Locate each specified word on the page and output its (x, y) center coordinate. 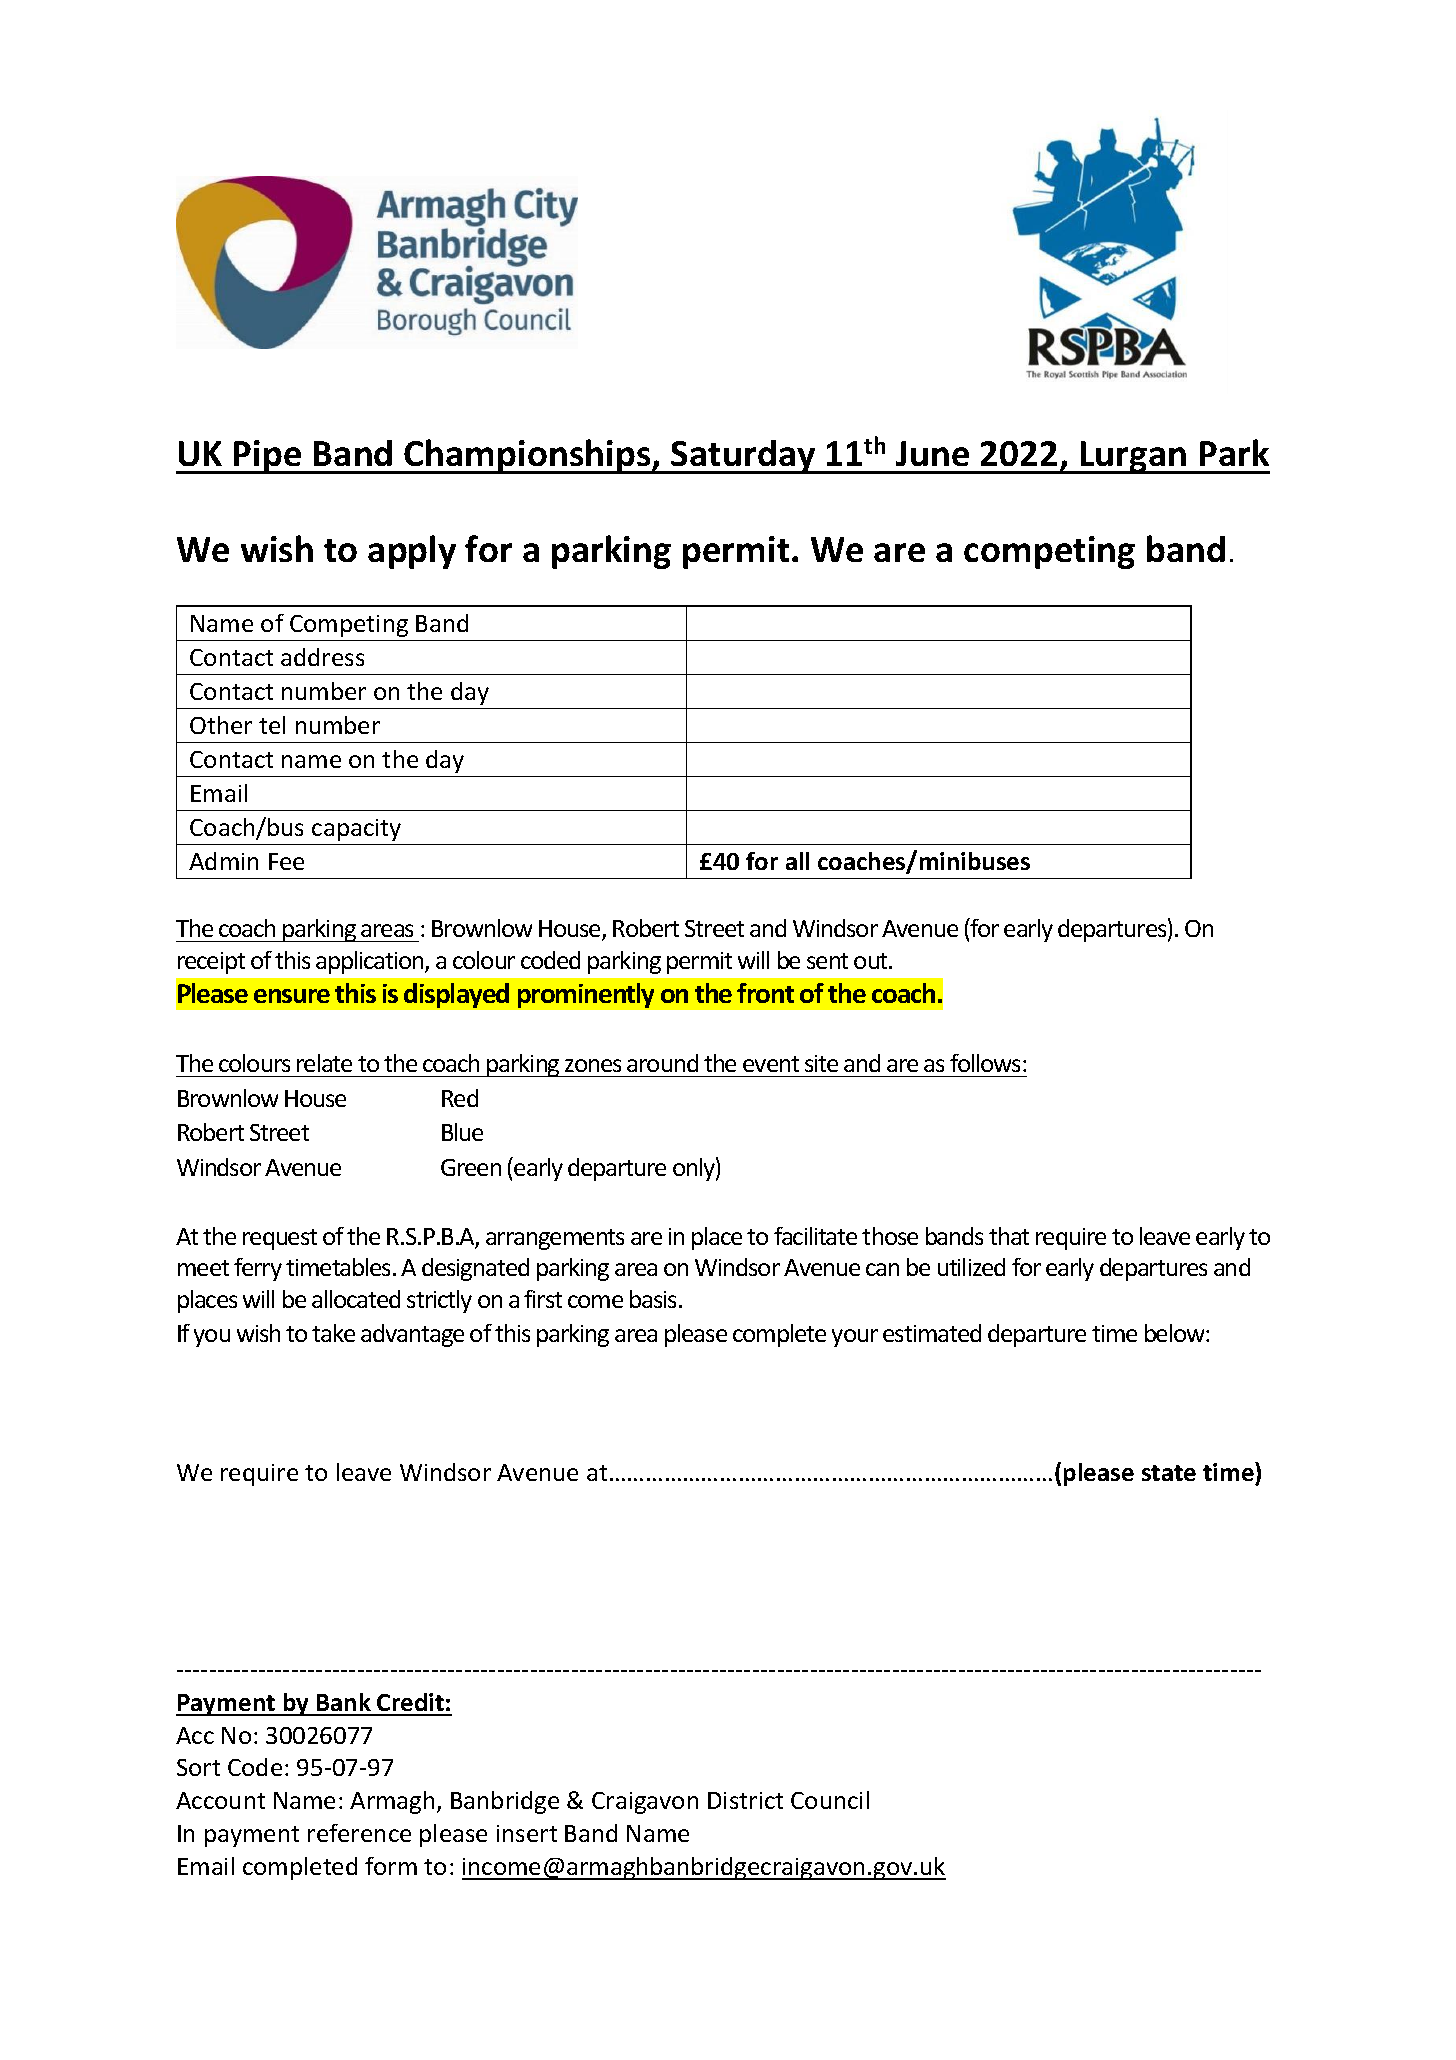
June (932, 453)
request (280, 1239)
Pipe (268, 457)
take (333, 1333)
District (745, 1800)
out (872, 961)
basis (655, 1299)
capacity (356, 830)
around (662, 1063)
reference (359, 1833)
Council (830, 1800)
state (1169, 1473)
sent (827, 961)
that (1009, 1236)
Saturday (744, 457)
